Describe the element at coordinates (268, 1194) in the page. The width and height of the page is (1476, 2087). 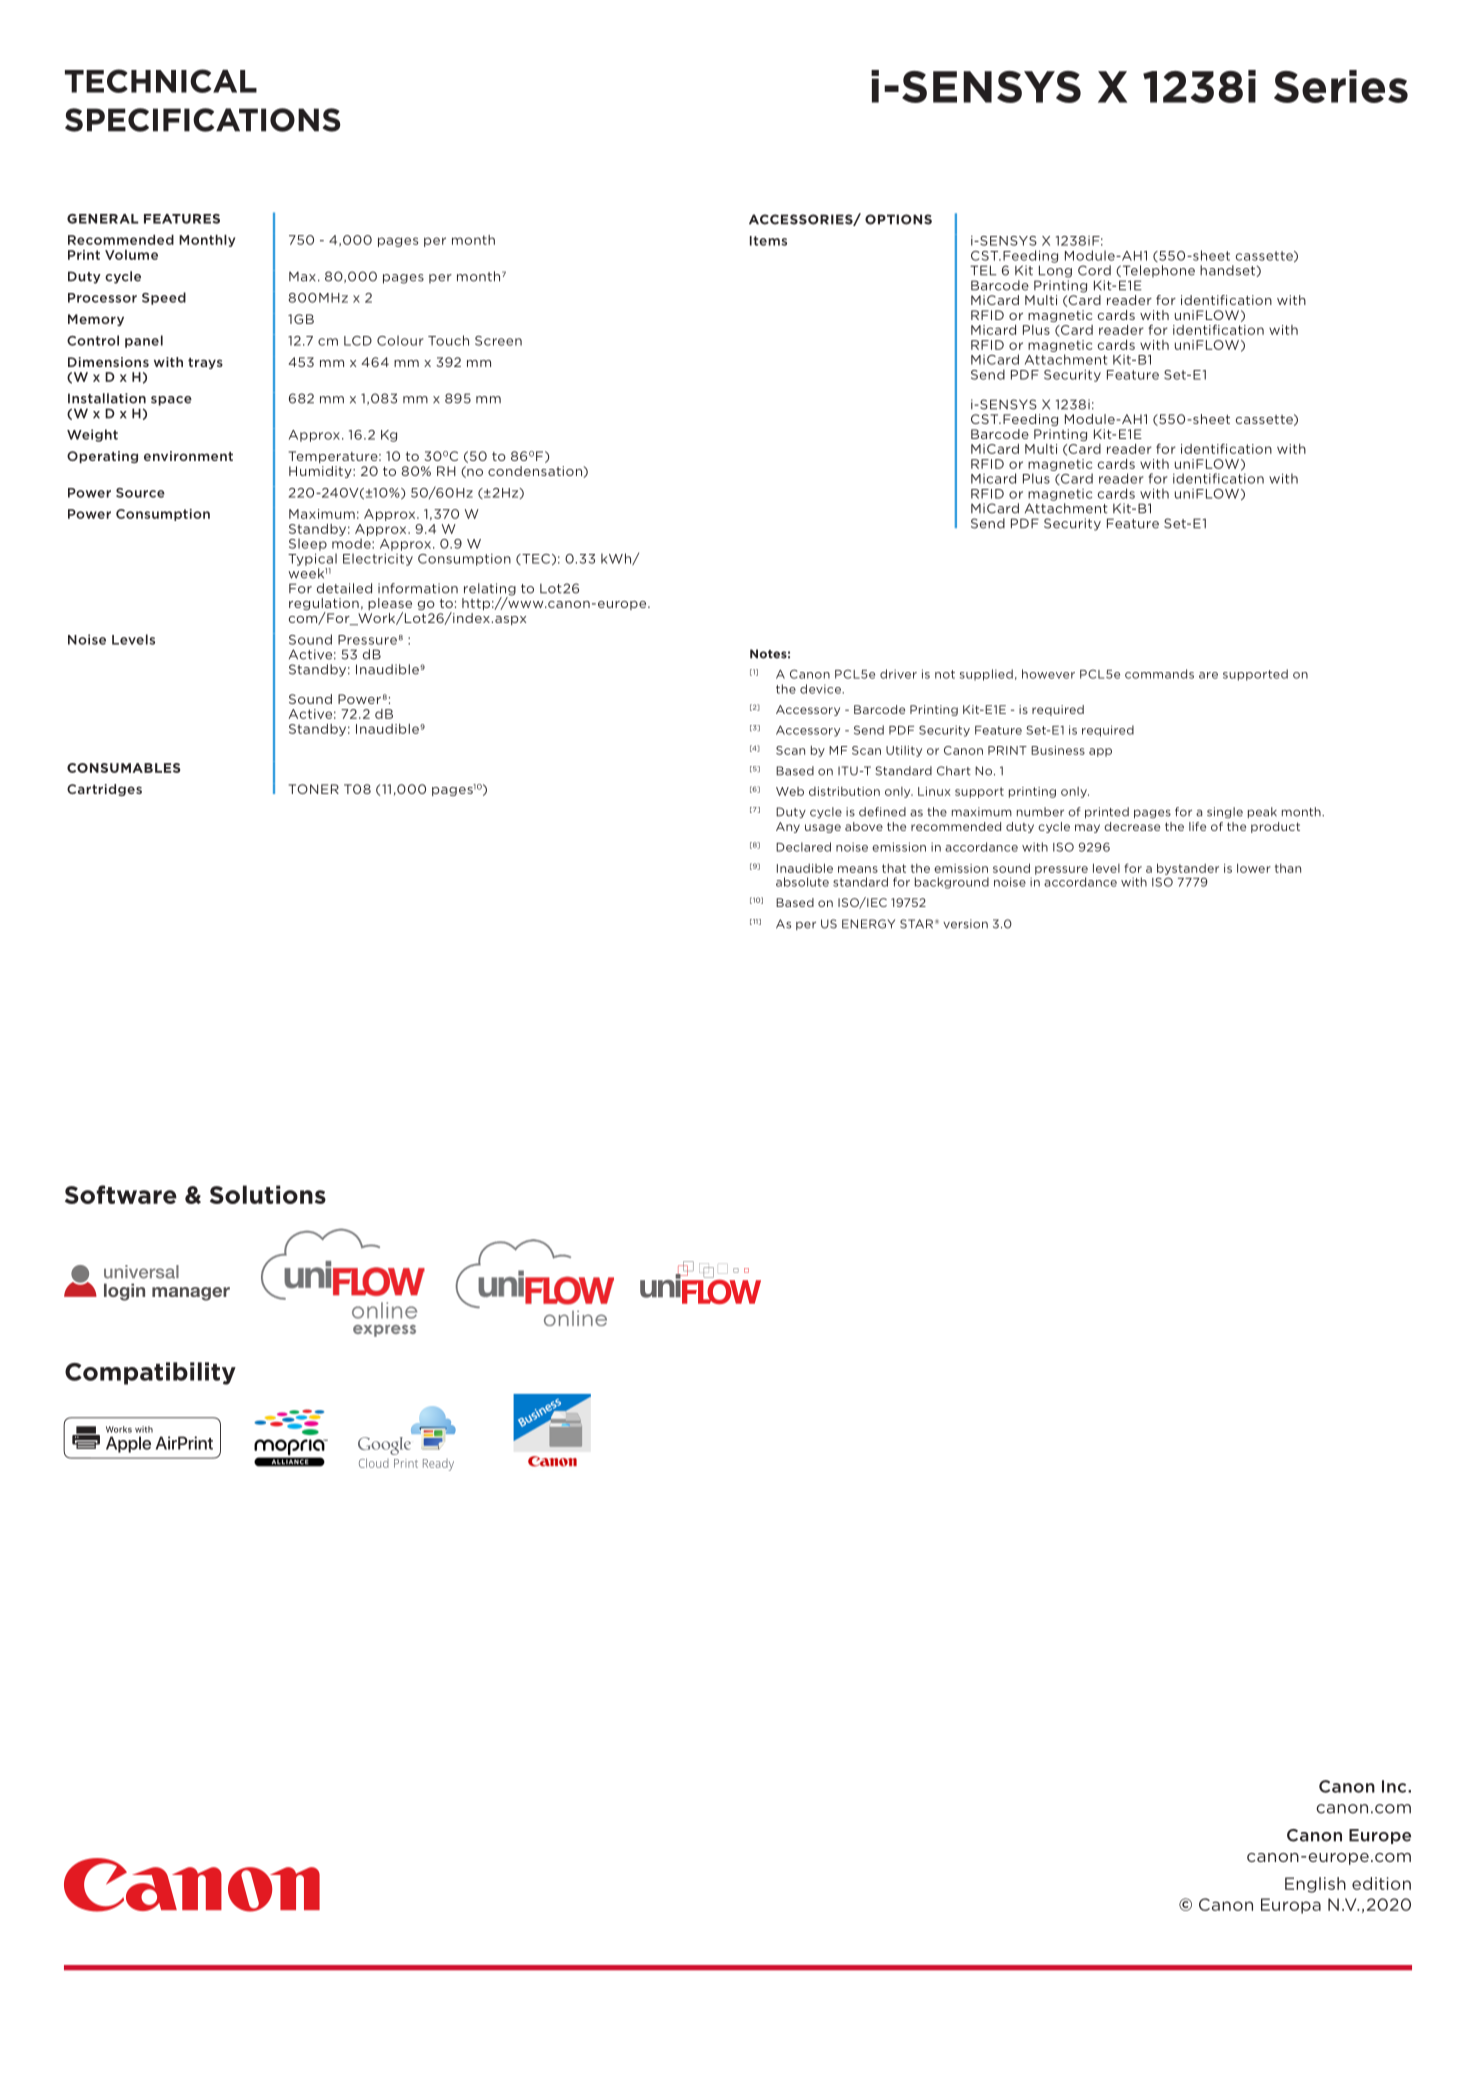
I see `Solutions` at that location.
